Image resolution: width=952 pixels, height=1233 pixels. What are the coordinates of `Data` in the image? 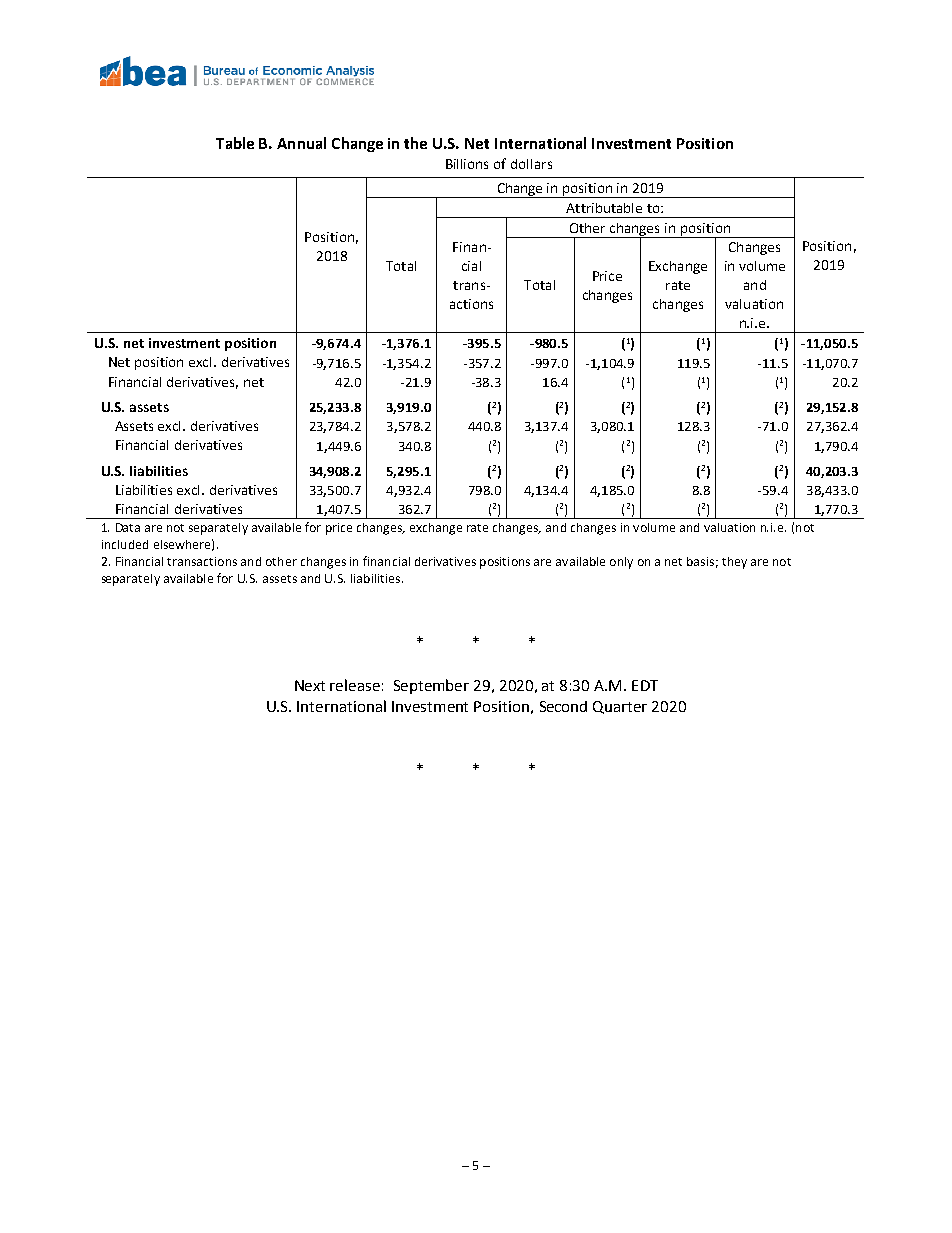 It's located at (128, 527).
